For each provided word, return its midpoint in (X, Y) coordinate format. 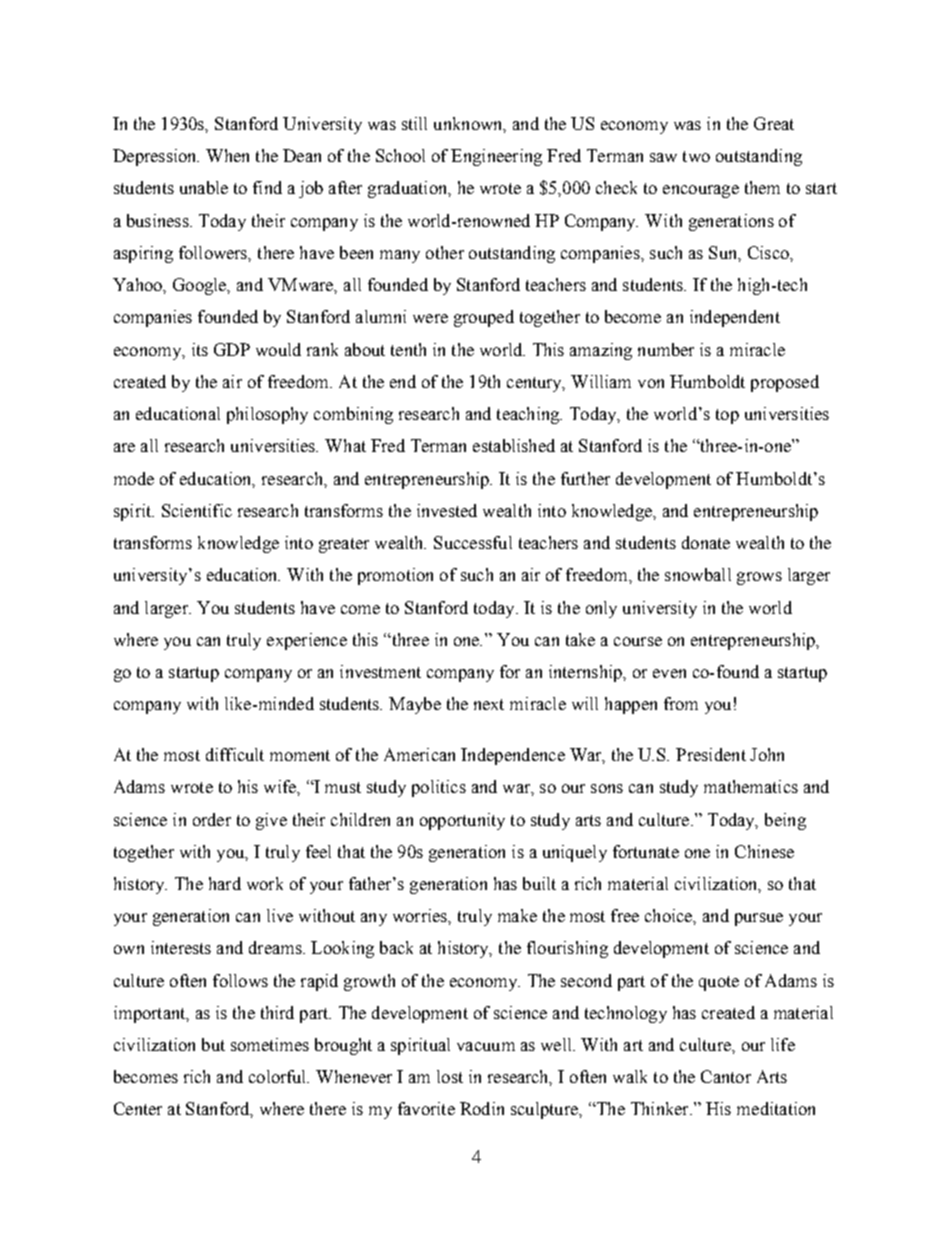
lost (450, 1076)
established (514, 445)
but (213, 1044)
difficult (235, 754)
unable (204, 187)
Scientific (197, 510)
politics (439, 788)
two (696, 156)
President (711, 754)
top (727, 416)
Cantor (726, 1076)
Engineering (496, 157)
